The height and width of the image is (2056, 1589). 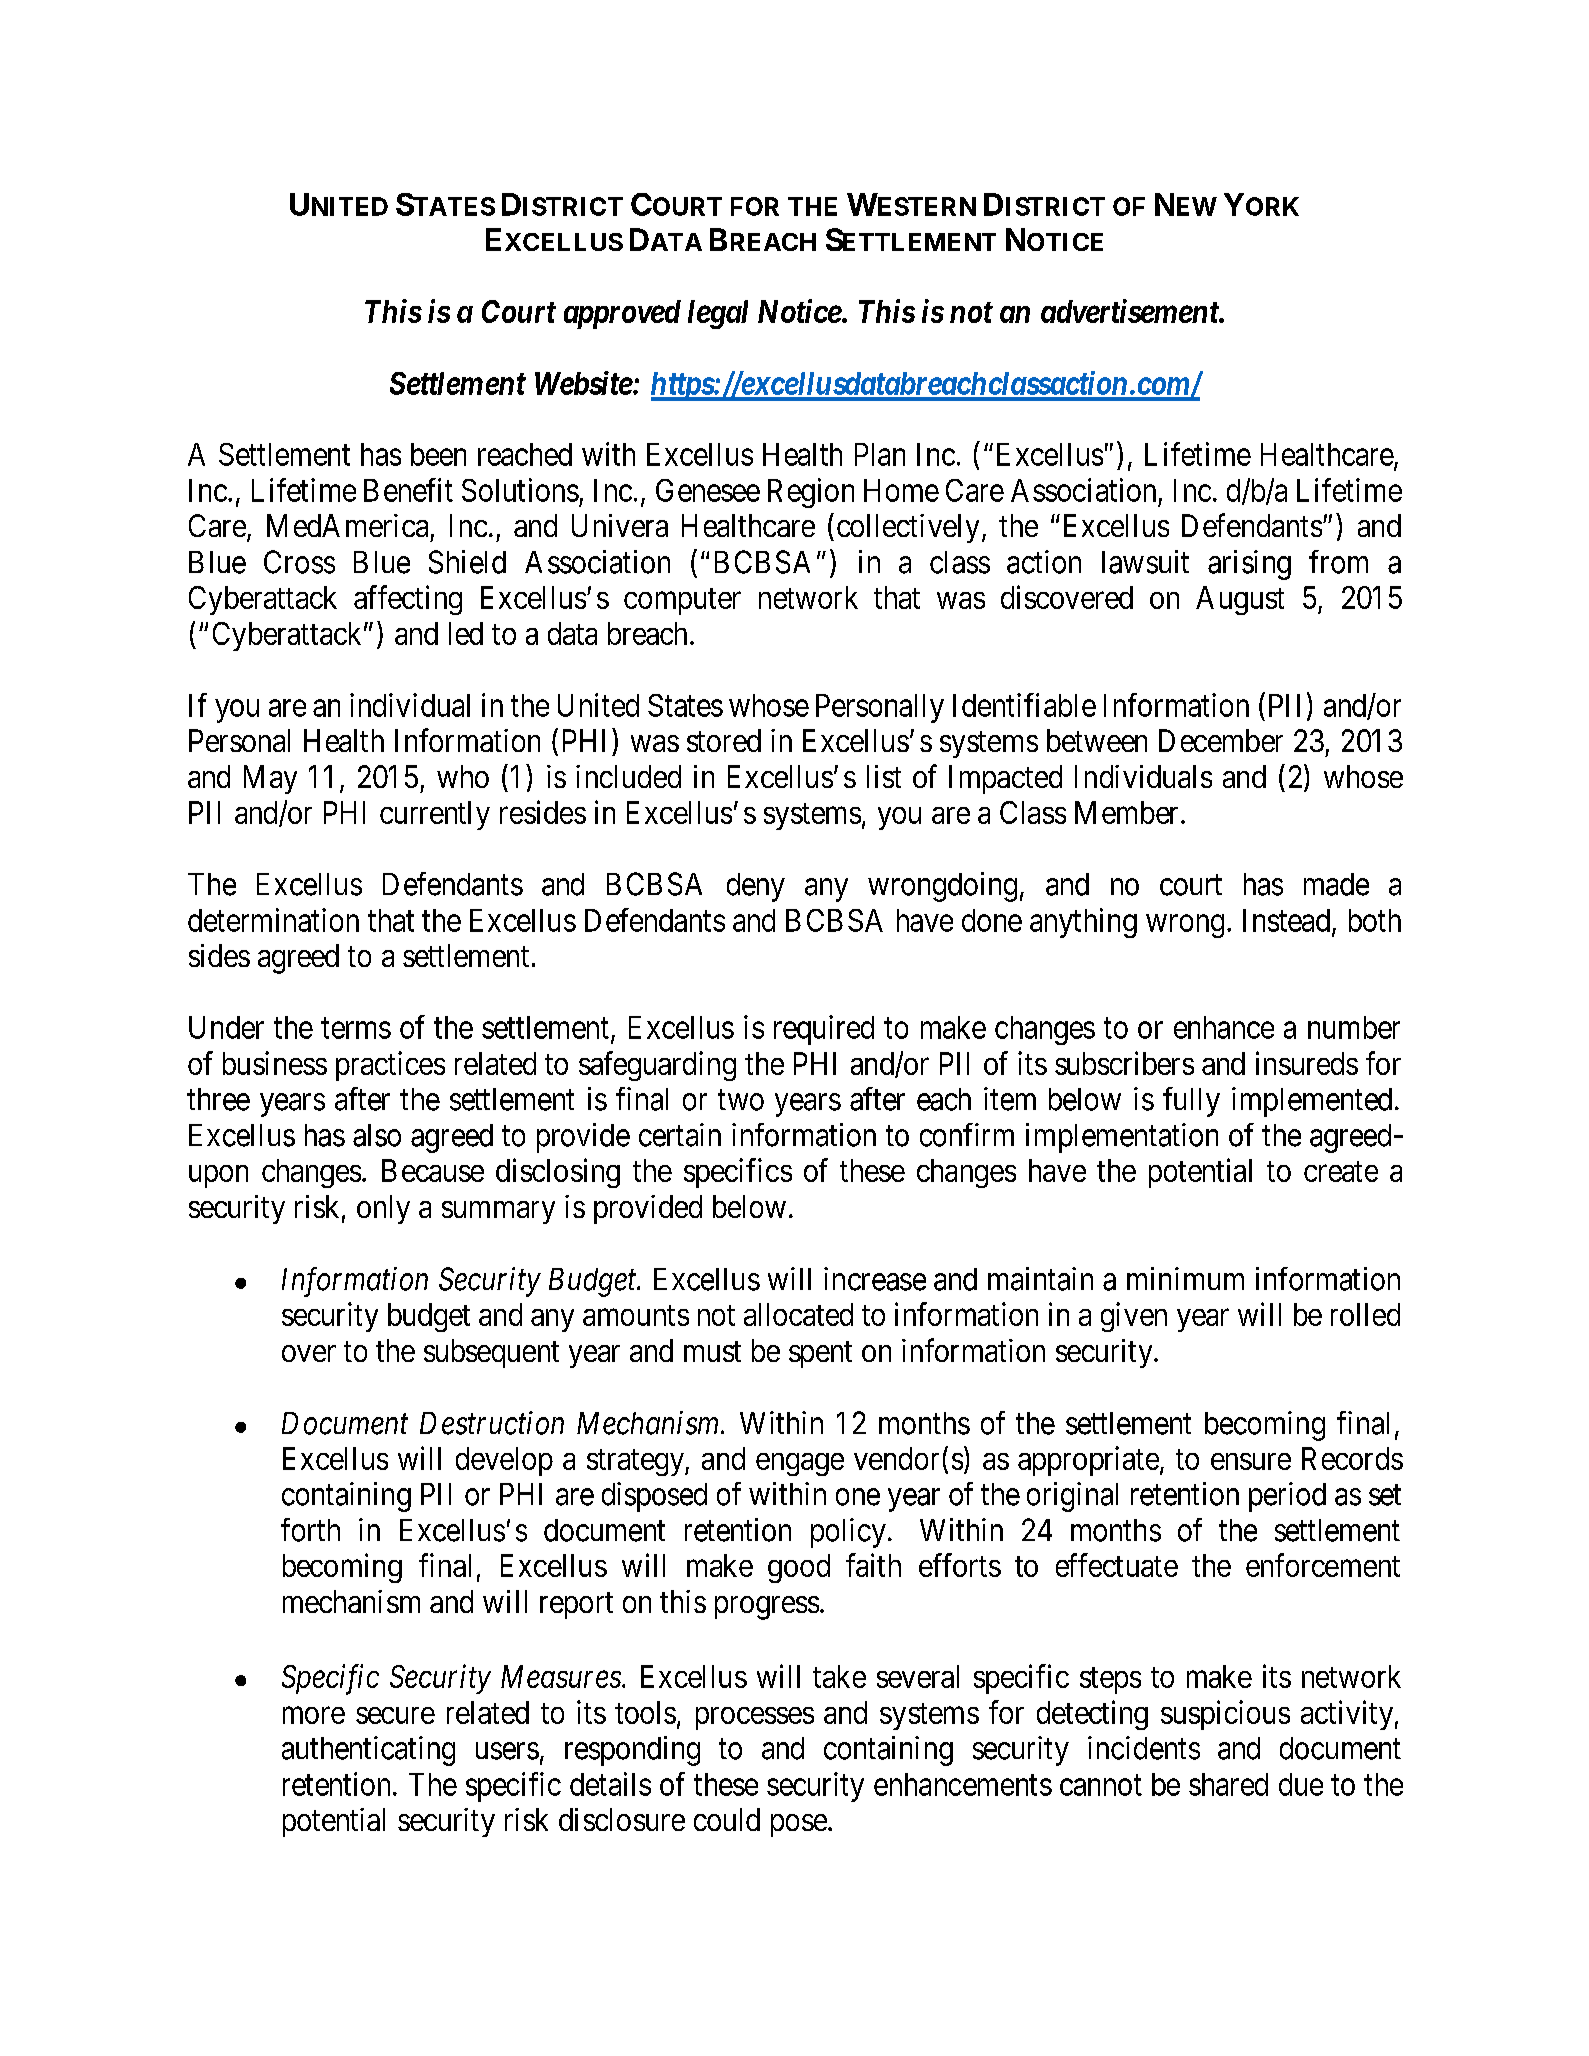 I want to click on shared, so click(x=1228, y=1784).
